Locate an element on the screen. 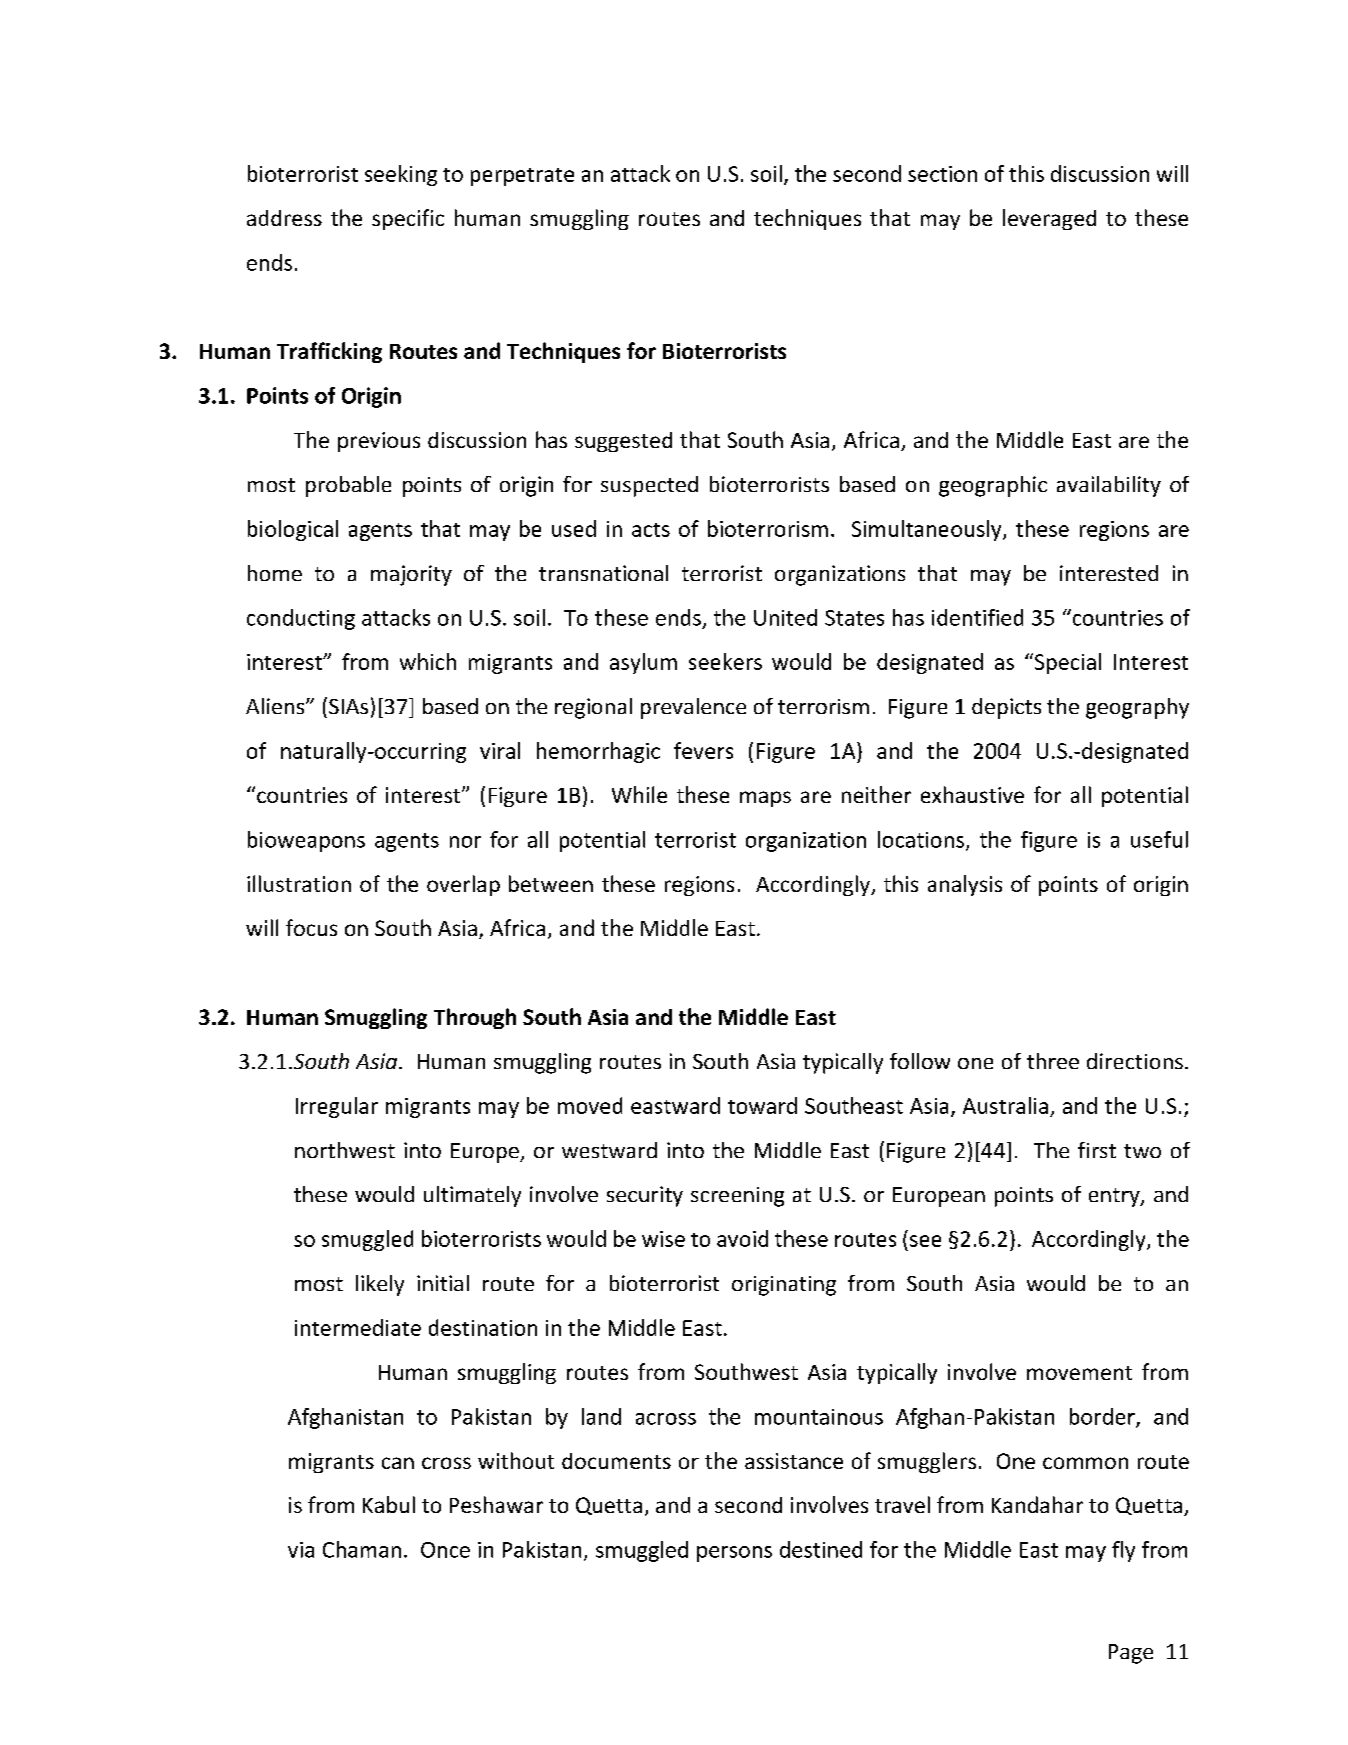 The height and width of the screenshot is (1745, 1348). Page is located at coordinates (1131, 1654).
